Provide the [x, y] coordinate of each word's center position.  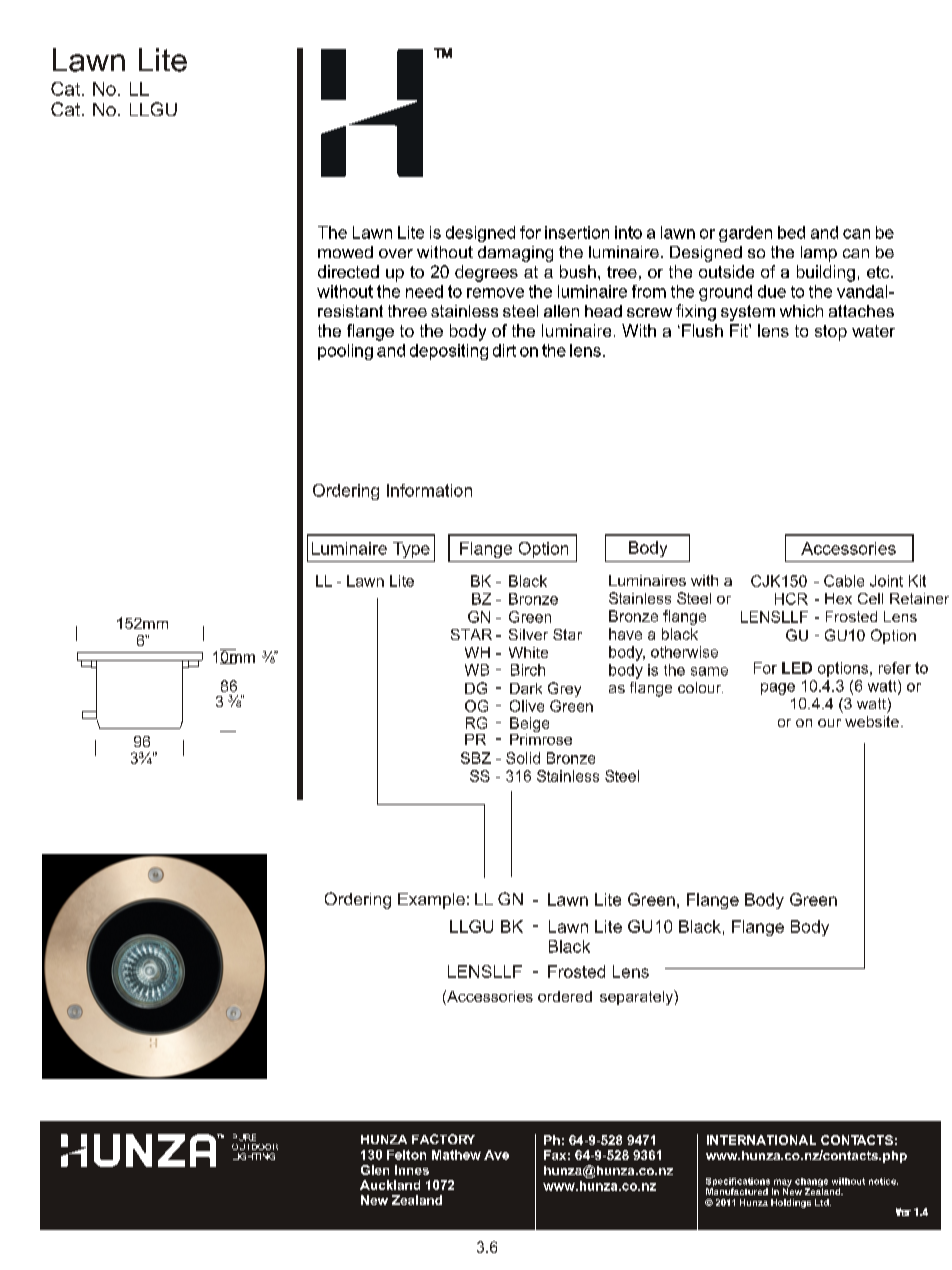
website [872, 721]
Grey [564, 689]
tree [622, 272]
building [826, 273]
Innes [412, 1170]
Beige [529, 724]
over [396, 253]
